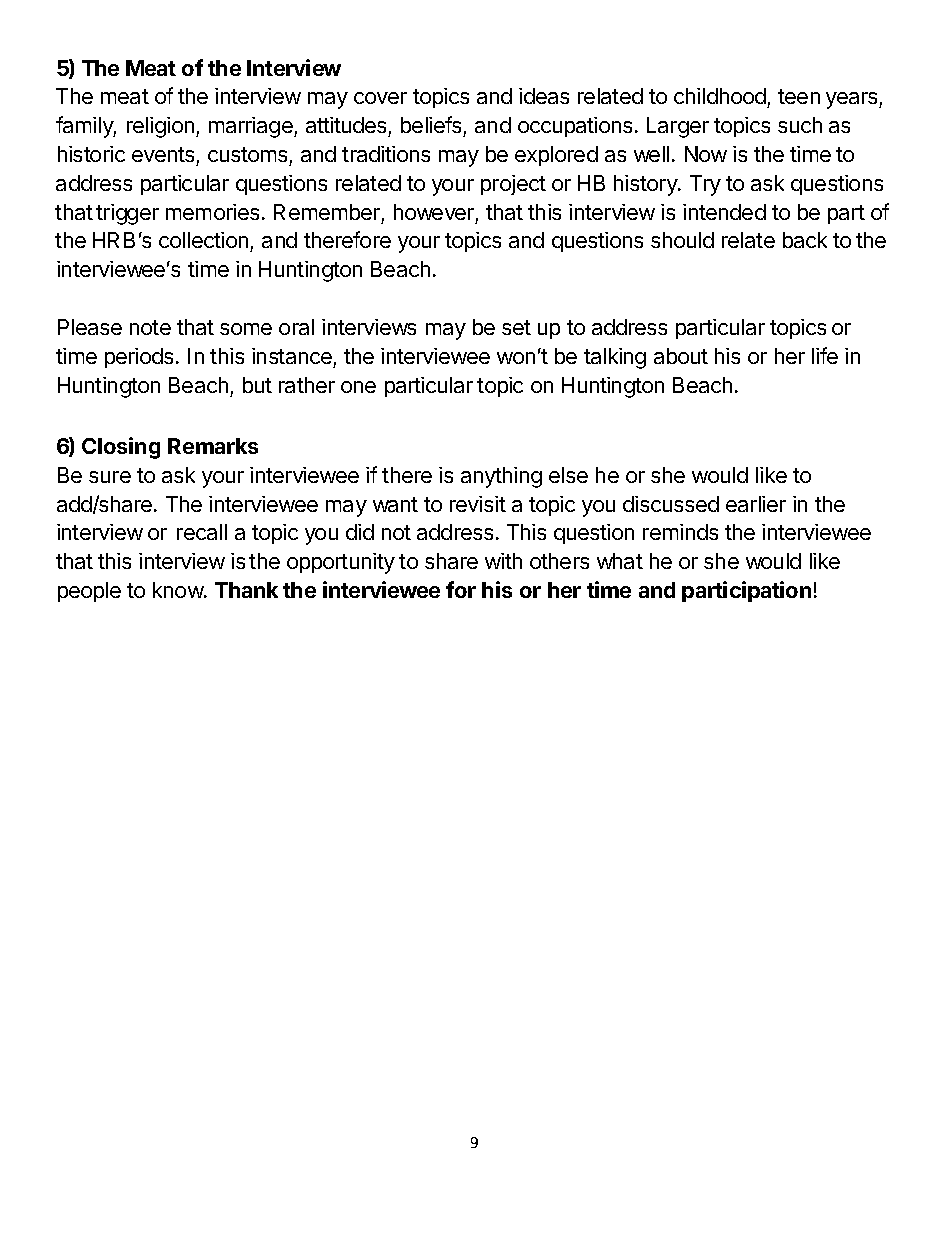  Describe the element at coordinates (516, 327) in the screenshot. I see `set` at that location.
